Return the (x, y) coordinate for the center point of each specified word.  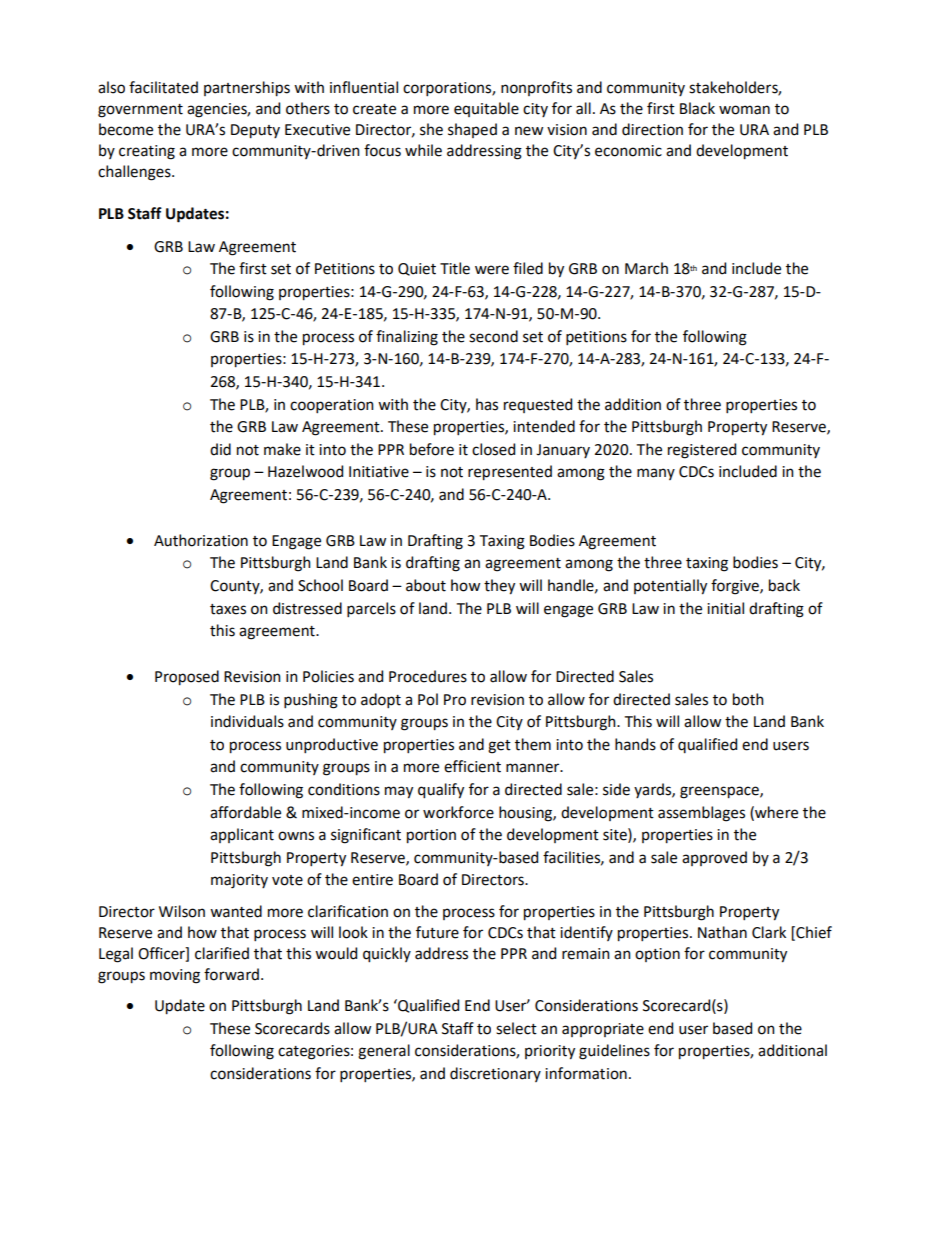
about (426, 585)
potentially (670, 587)
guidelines (614, 1052)
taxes (228, 609)
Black (697, 108)
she (431, 129)
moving (175, 976)
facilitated (163, 87)
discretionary (495, 1074)
